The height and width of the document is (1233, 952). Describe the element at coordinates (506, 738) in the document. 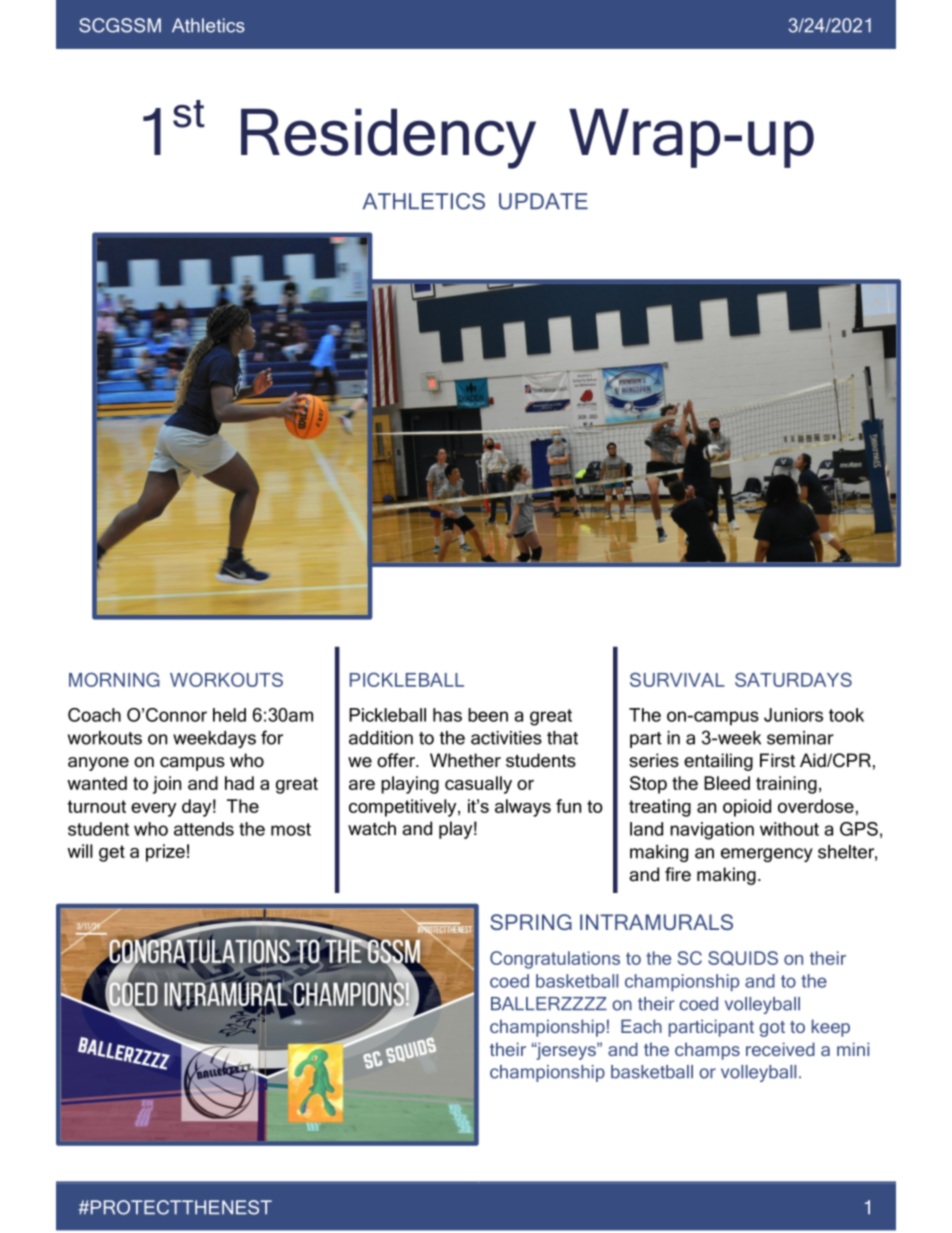

I see `activities` at that location.
